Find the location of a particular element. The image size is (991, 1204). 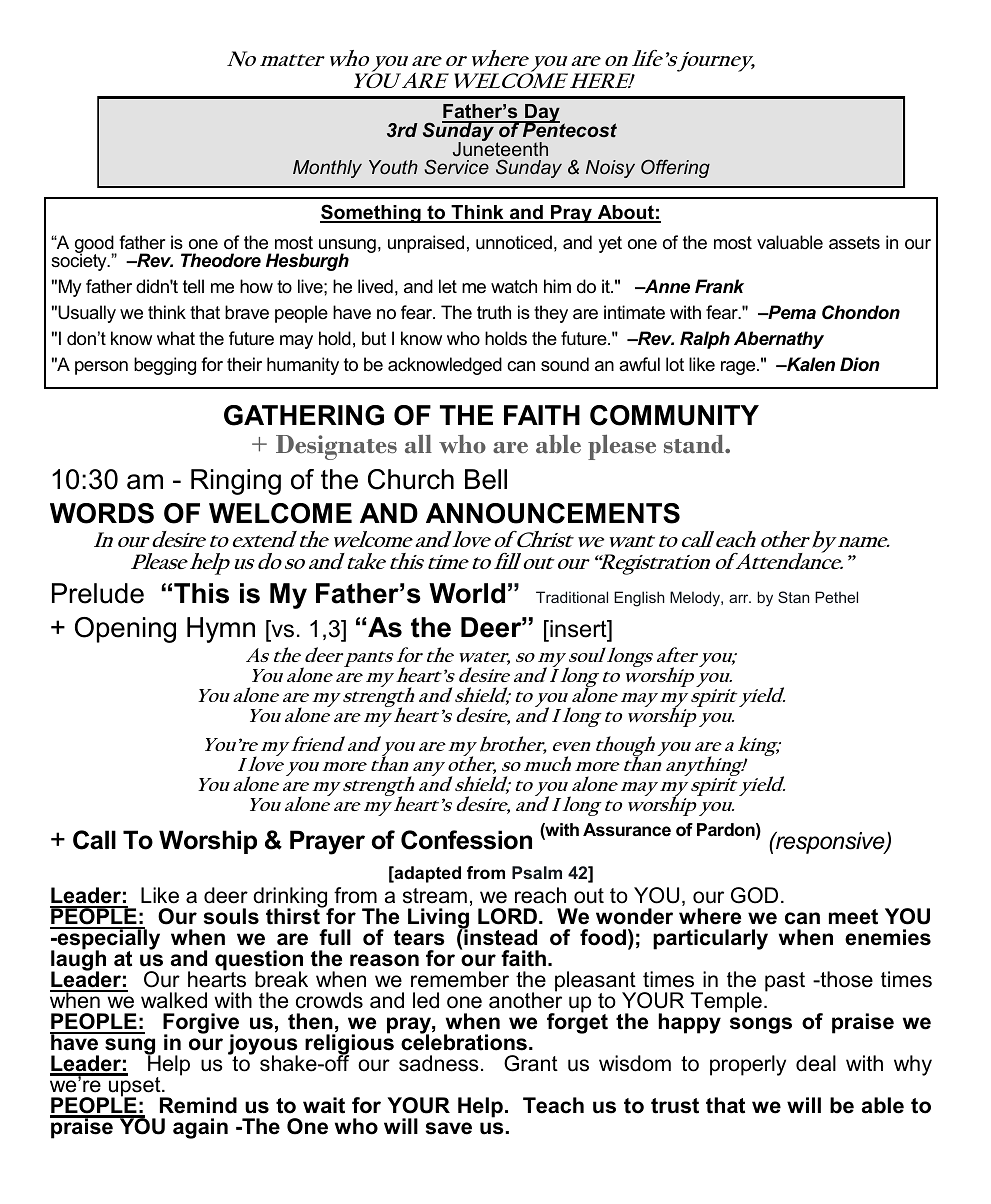

Juneteenth is located at coordinates (500, 148).
